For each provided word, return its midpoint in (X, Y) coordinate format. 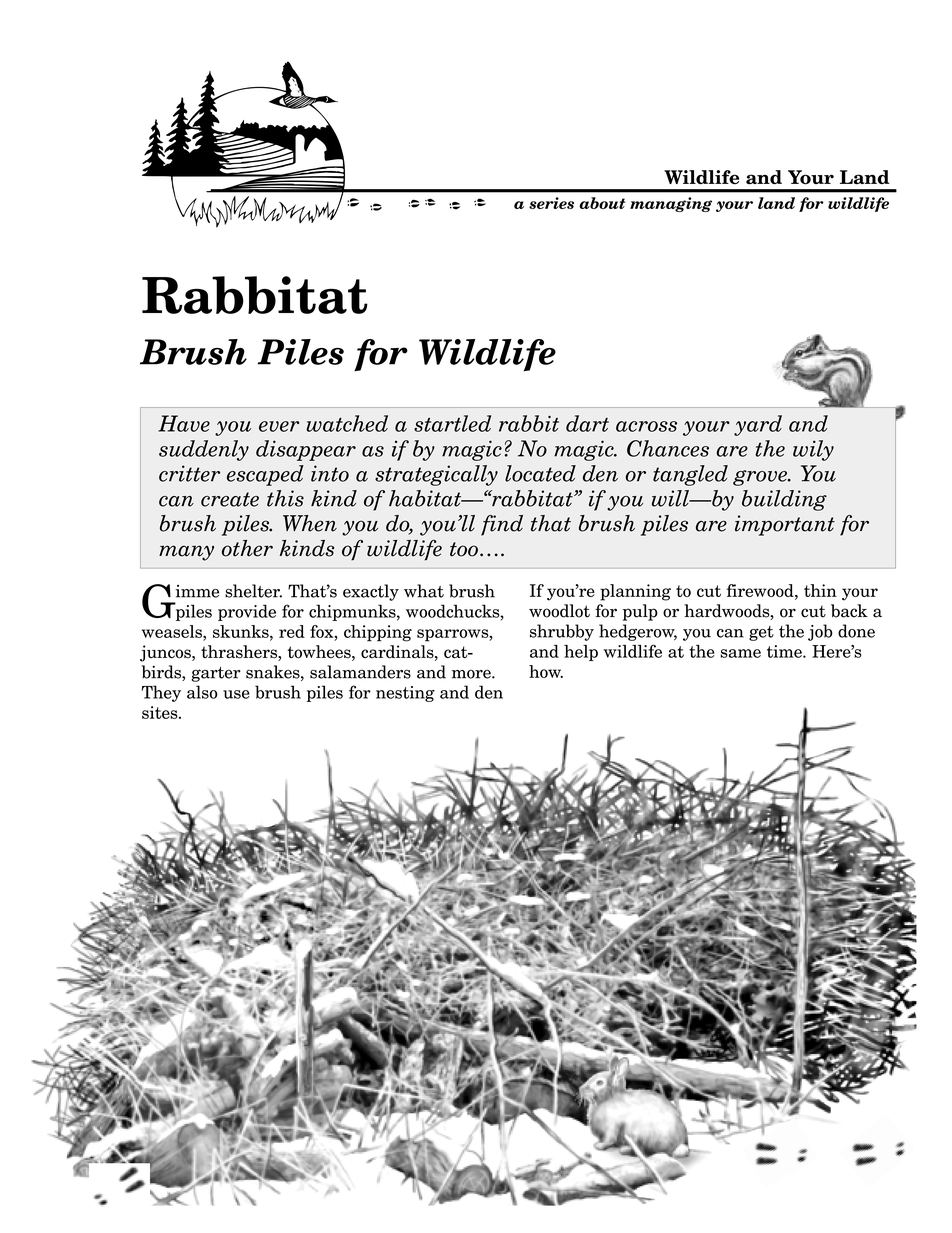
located (540, 473)
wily (813, 450)
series (551, 203)
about (602, 203)
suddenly (204, 450)
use (236, 694)
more (472, 674)
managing (671, 204)
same (741, 653)
